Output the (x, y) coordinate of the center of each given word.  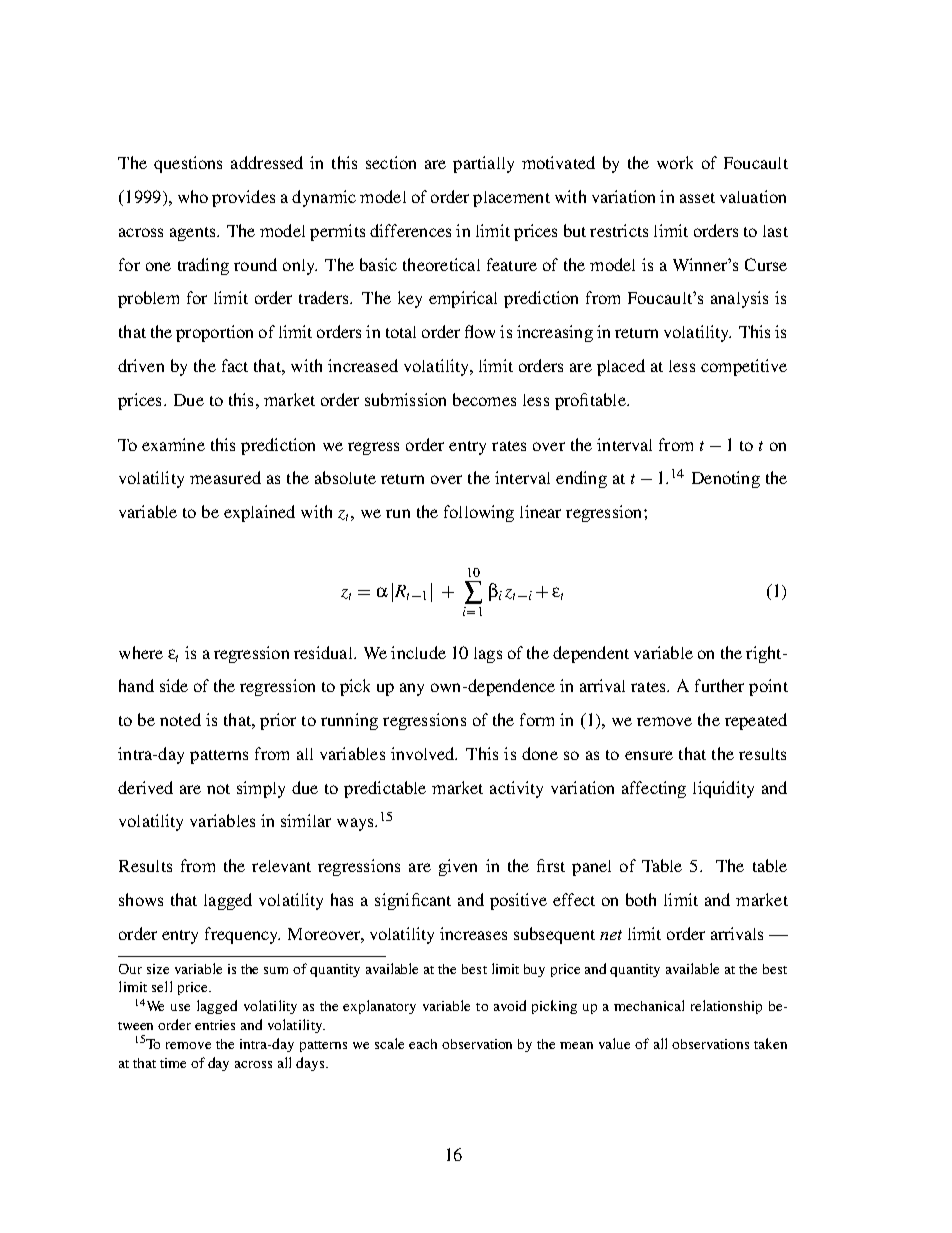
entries (215, 1025)
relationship (726, 1007)
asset (697, 198)
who (193, 196)
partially (483, 164)
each (423, 1044)
